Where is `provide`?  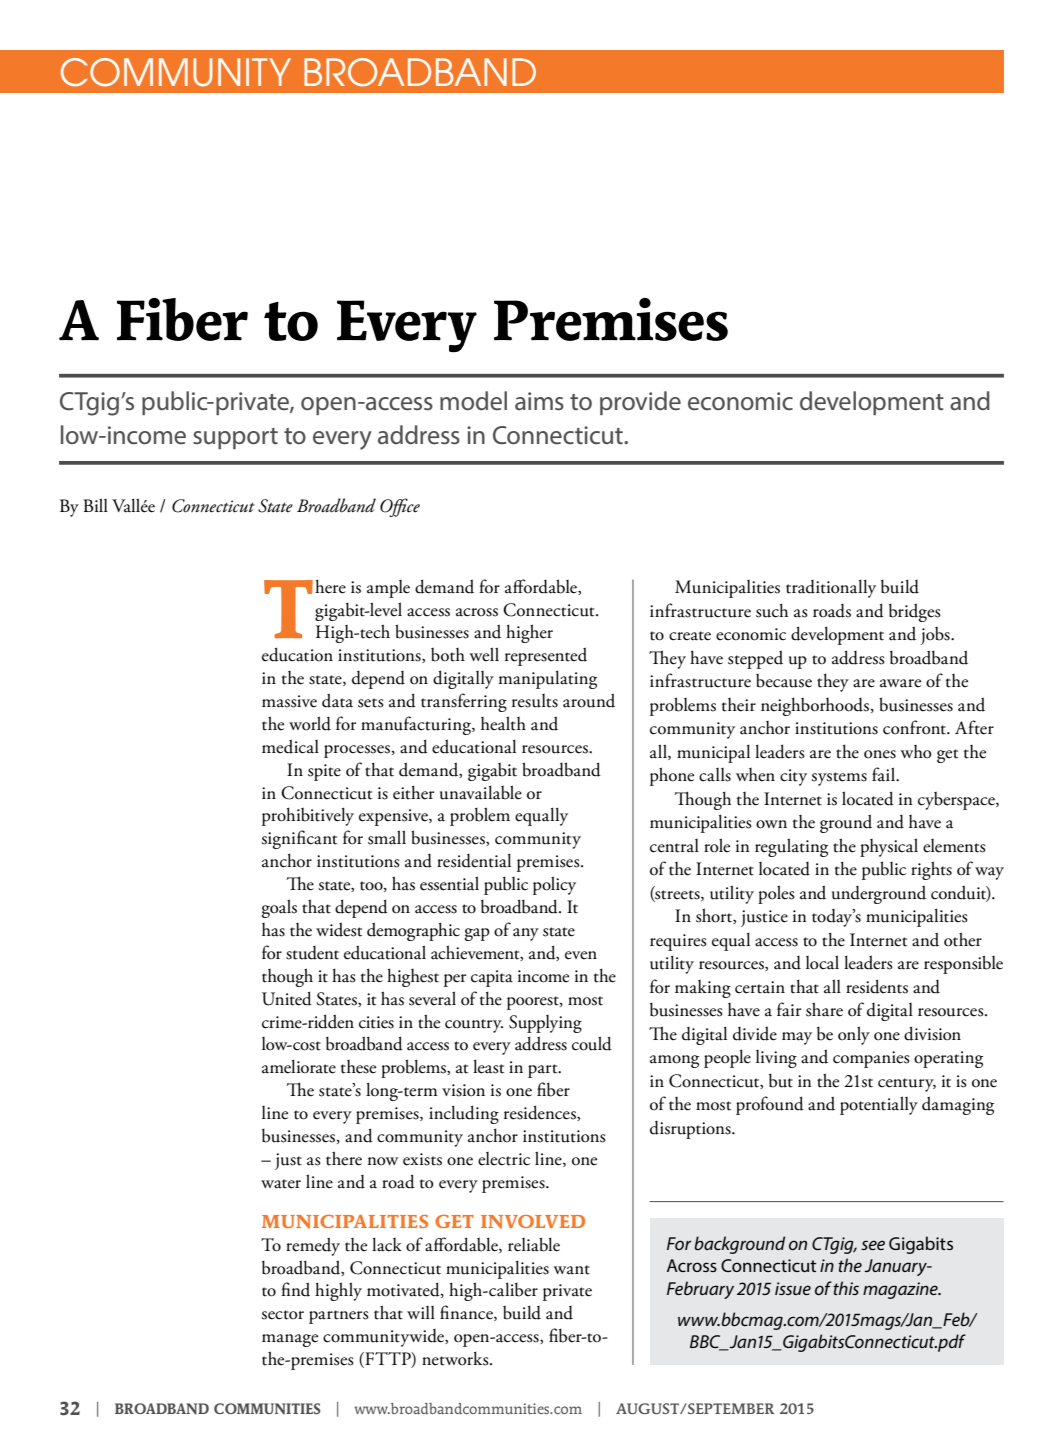 provide is located at coordinates (640, 403).
